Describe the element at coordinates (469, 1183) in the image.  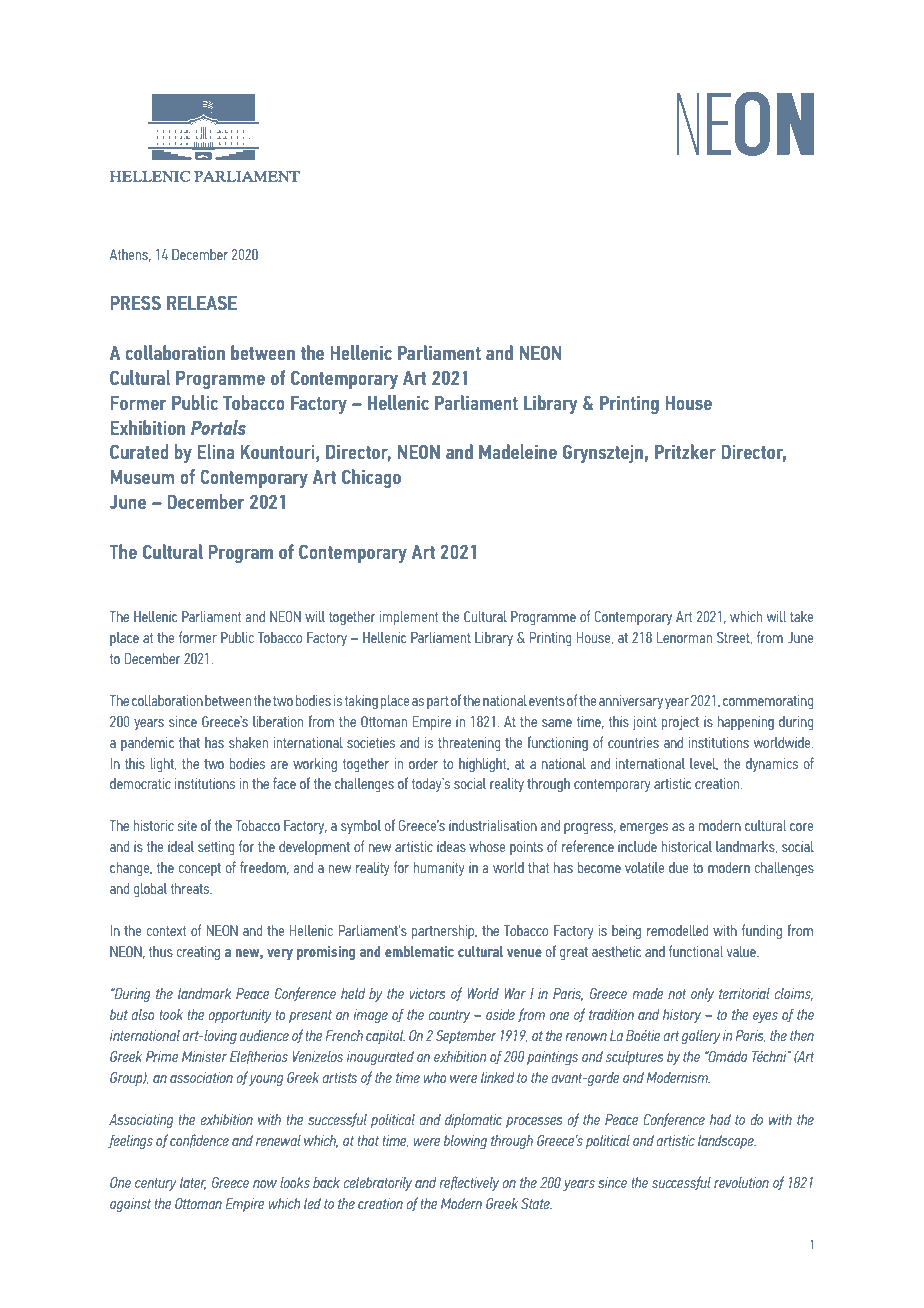
I see `reflectively` at that location.
